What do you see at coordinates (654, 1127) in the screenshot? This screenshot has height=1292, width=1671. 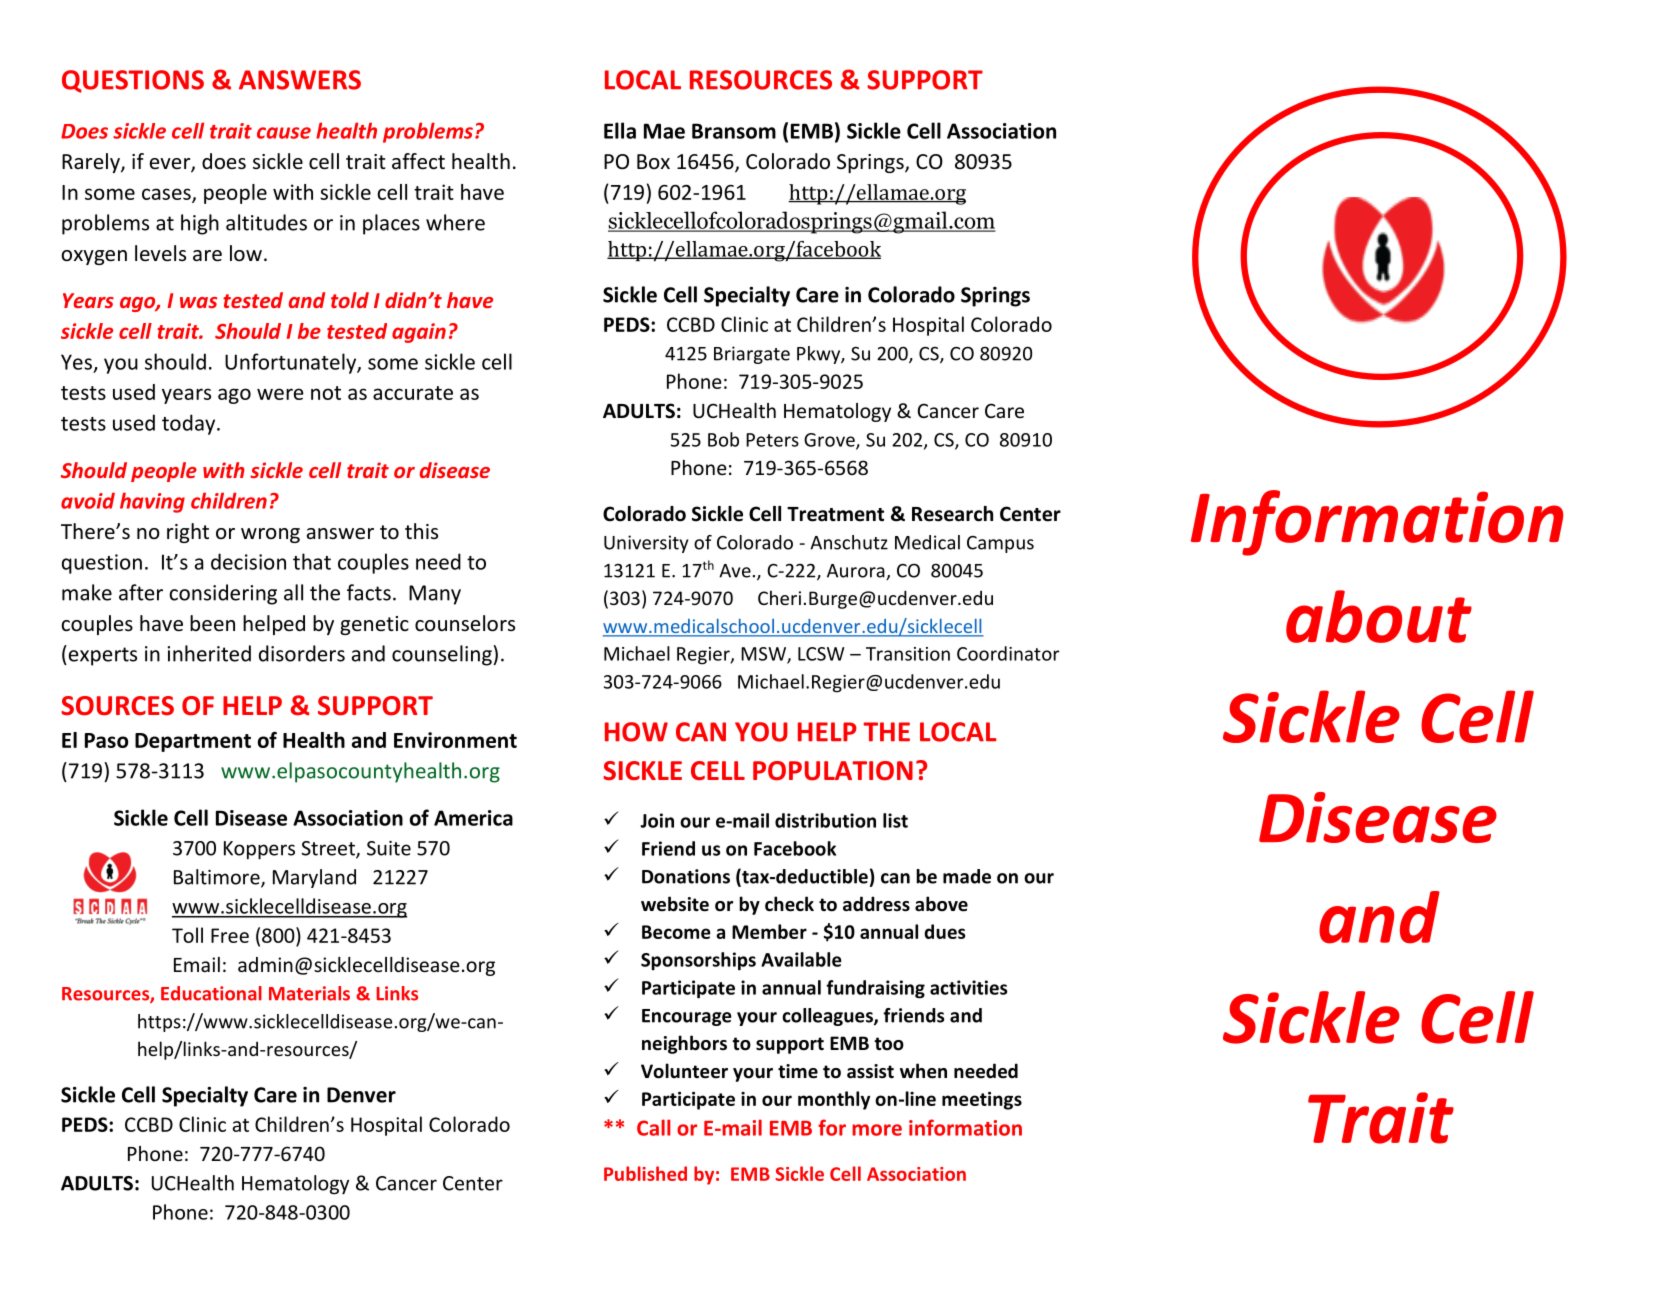 I see `Call` at bounding box center [654, 1127].
